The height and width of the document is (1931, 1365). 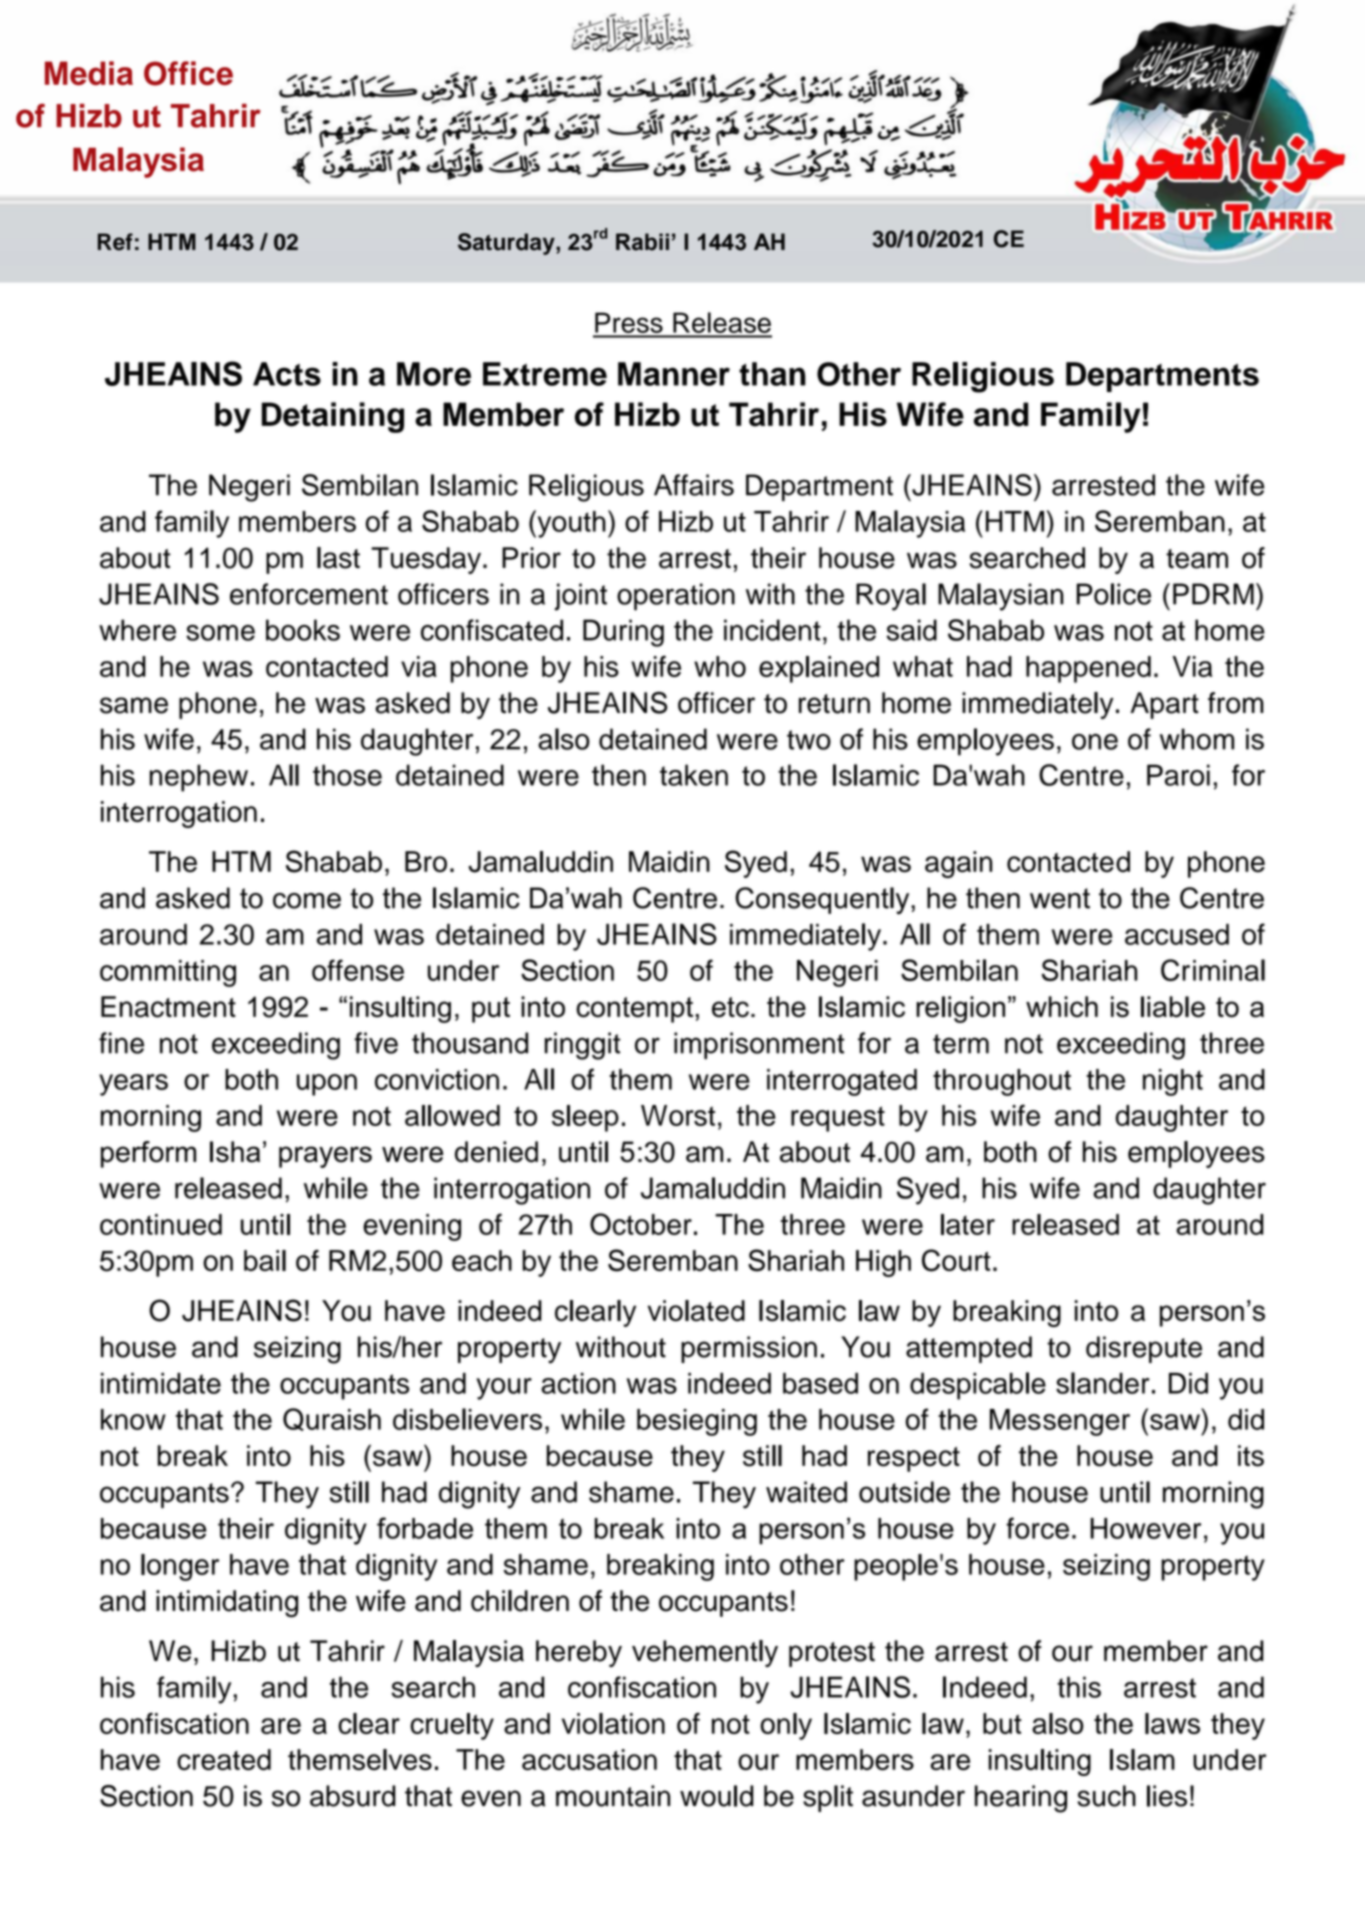 What do you see at coordinates (287, 374) in the document?
I see `Acts` at bounding box center [287, 374].
